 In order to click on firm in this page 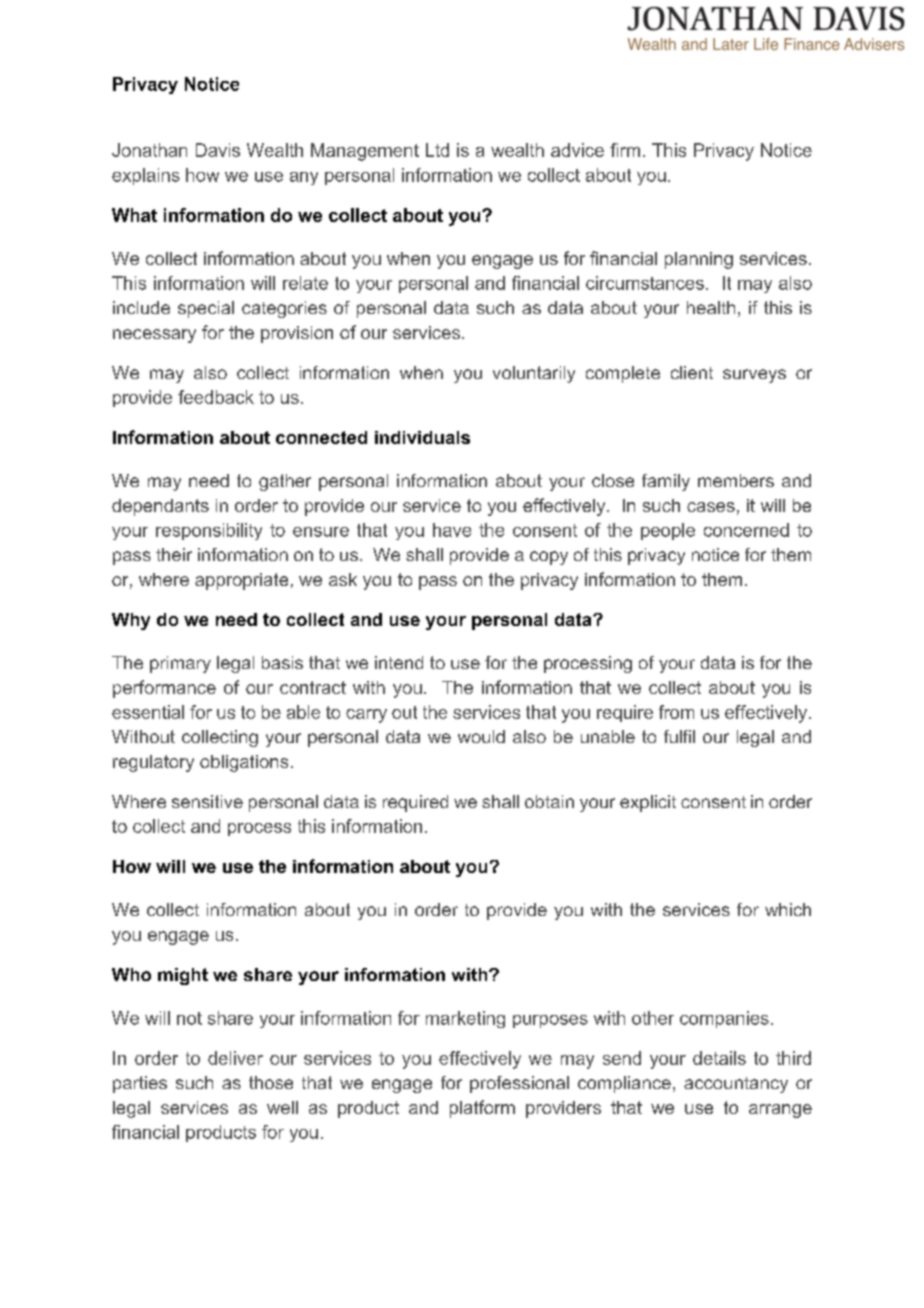, I will do `click(625, 150)`.
